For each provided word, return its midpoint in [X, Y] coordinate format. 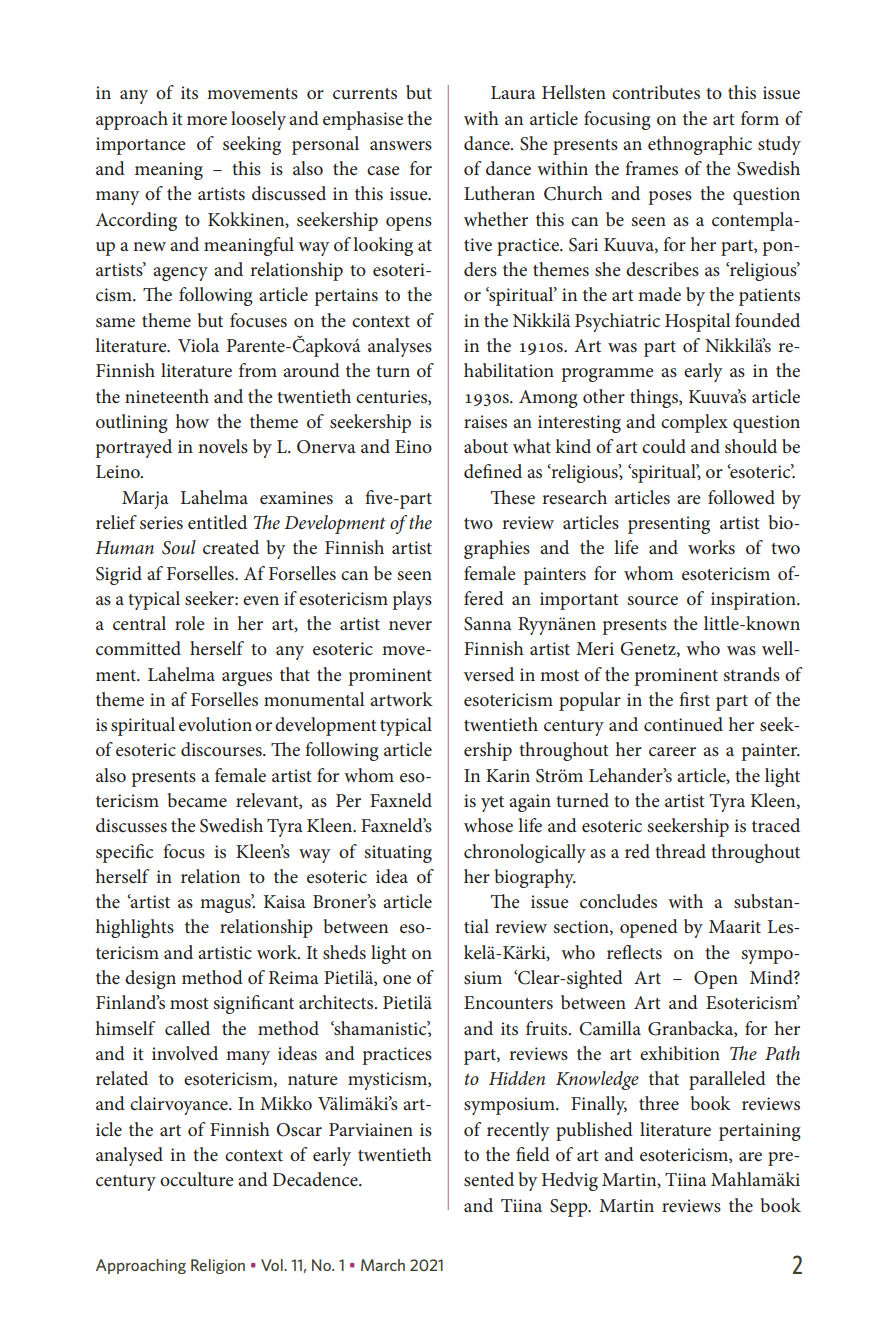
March [383, 1265]
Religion [218, 1266]
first [694, 699]
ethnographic [700, 145]
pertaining [760, 1132]
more [207, 121]
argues [247, 679]
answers [401, 145]
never [410, 626]
